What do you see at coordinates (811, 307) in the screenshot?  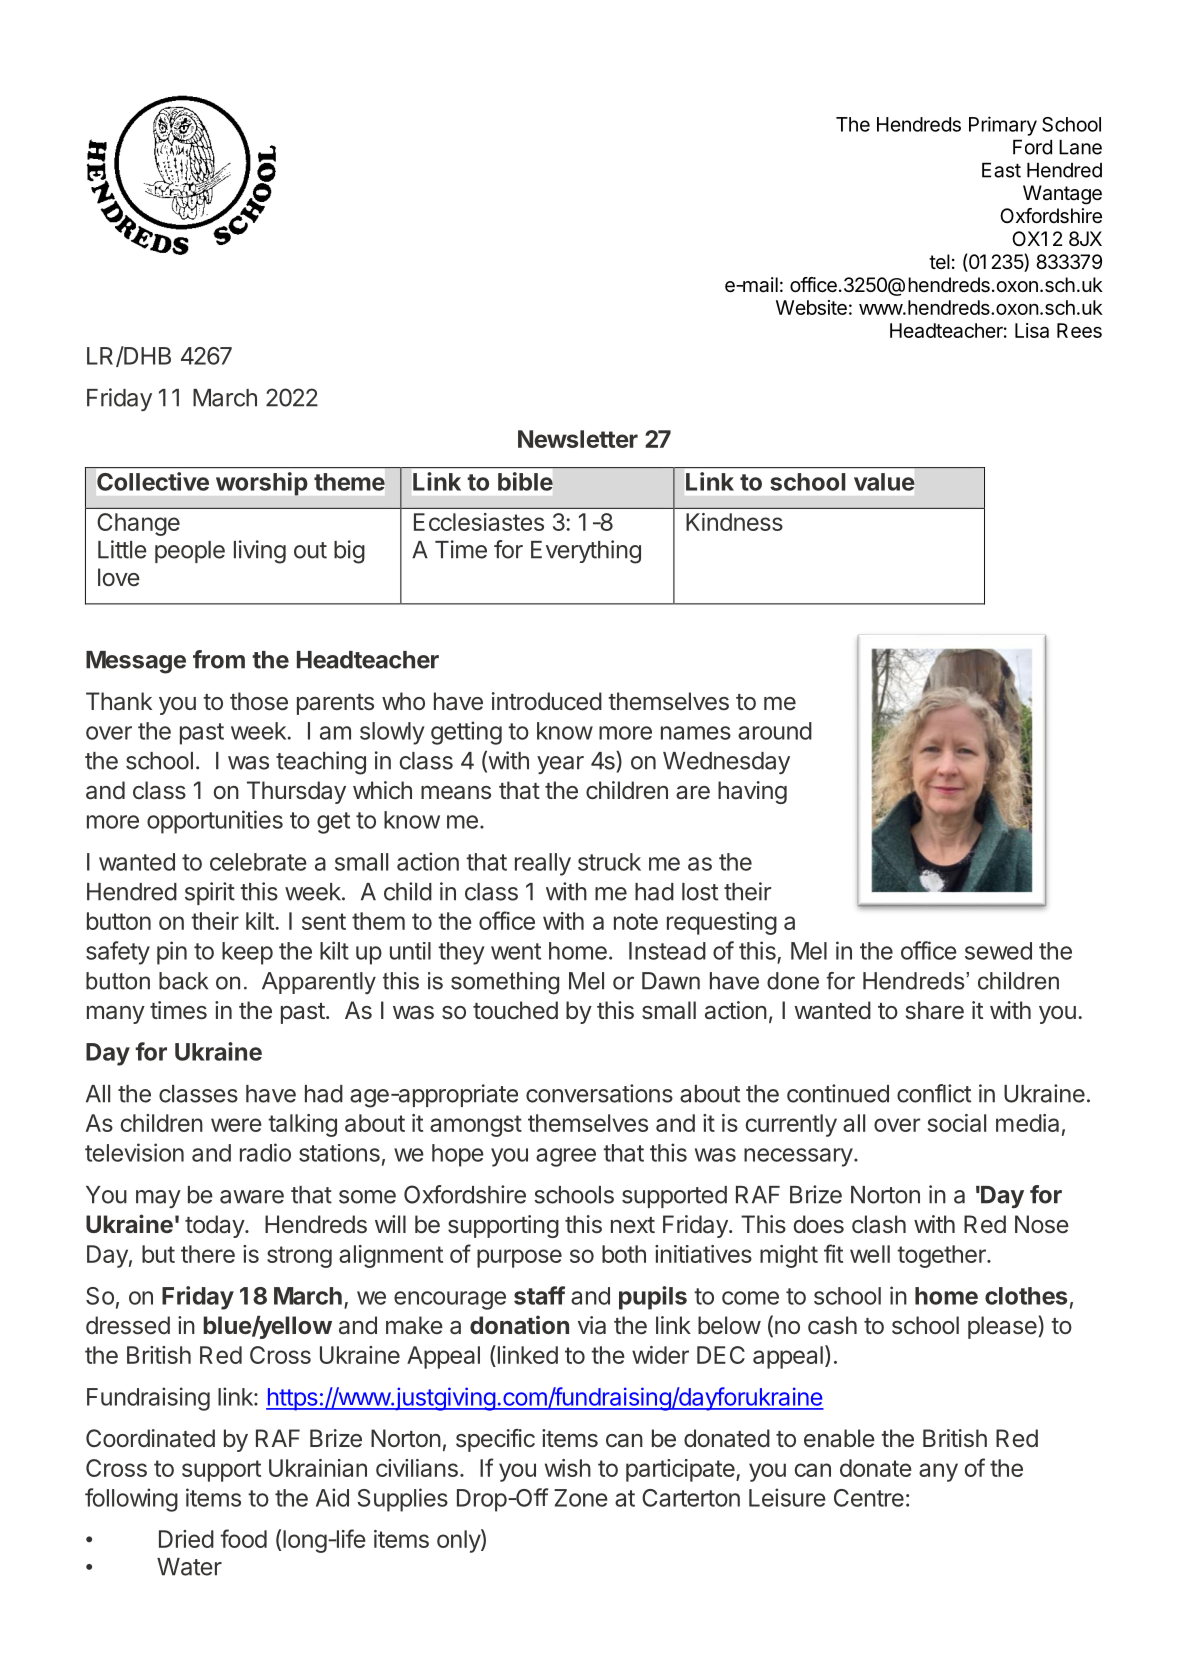 I see `Website` at bounding box center [811, 307].
